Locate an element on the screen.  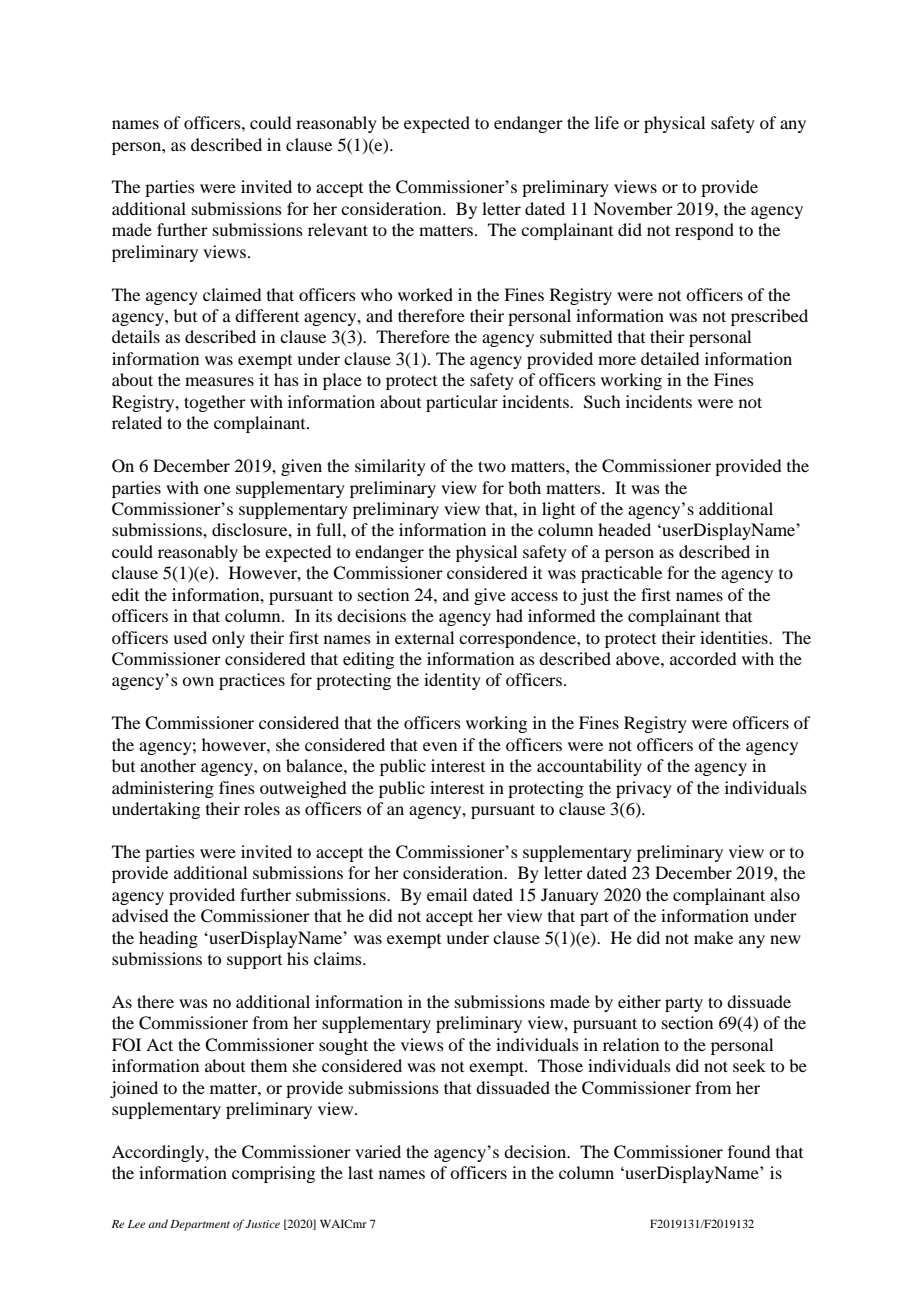
varied is located at coordinates (378, 1151).
